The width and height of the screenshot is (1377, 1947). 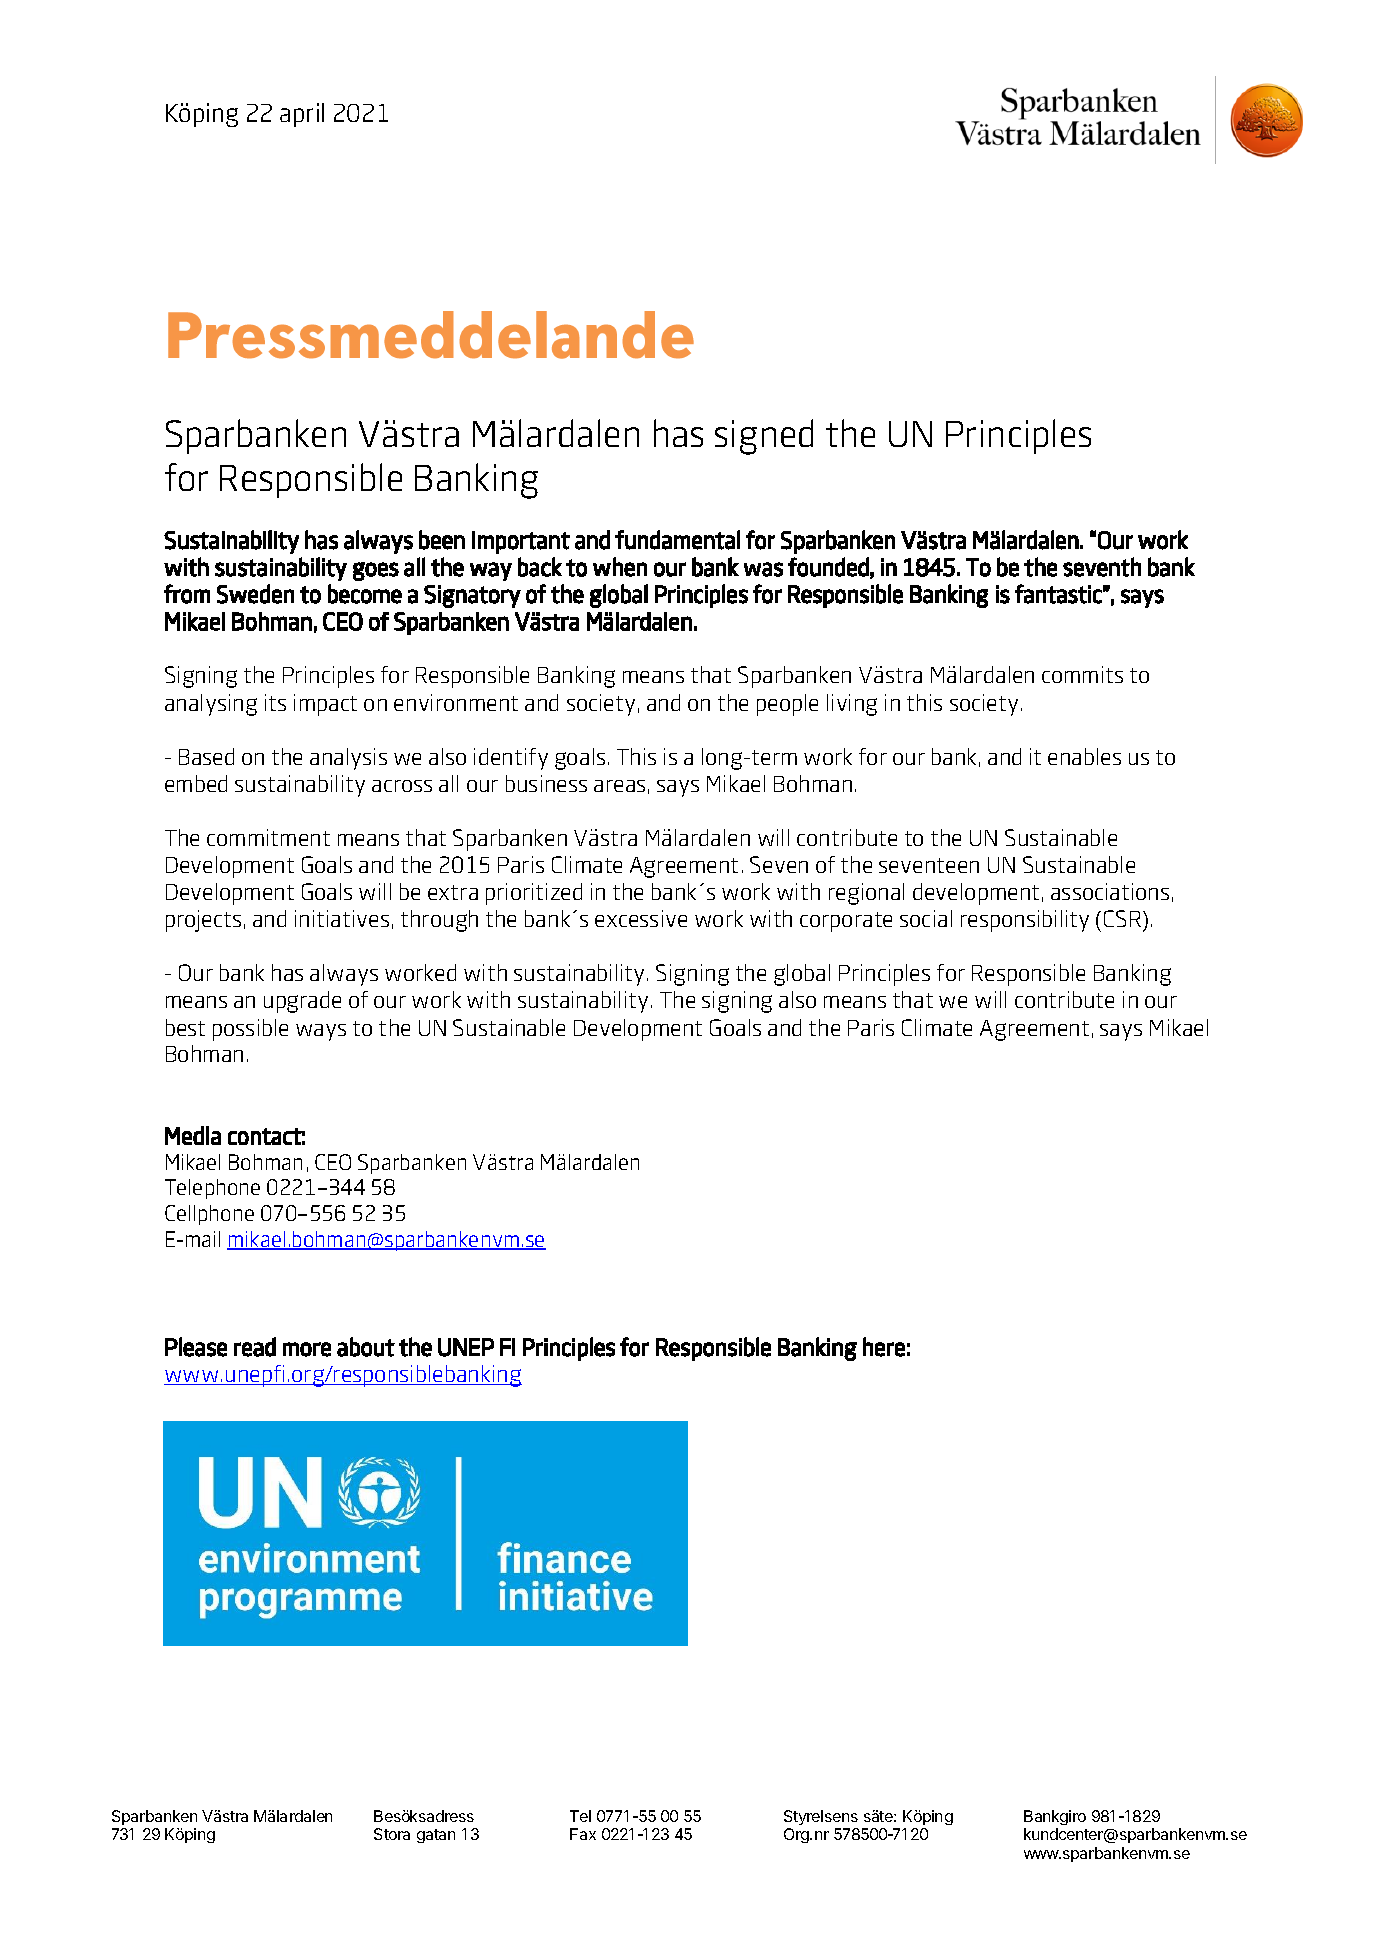 I want to click on upgrade, so click(x=302, y=1002).
